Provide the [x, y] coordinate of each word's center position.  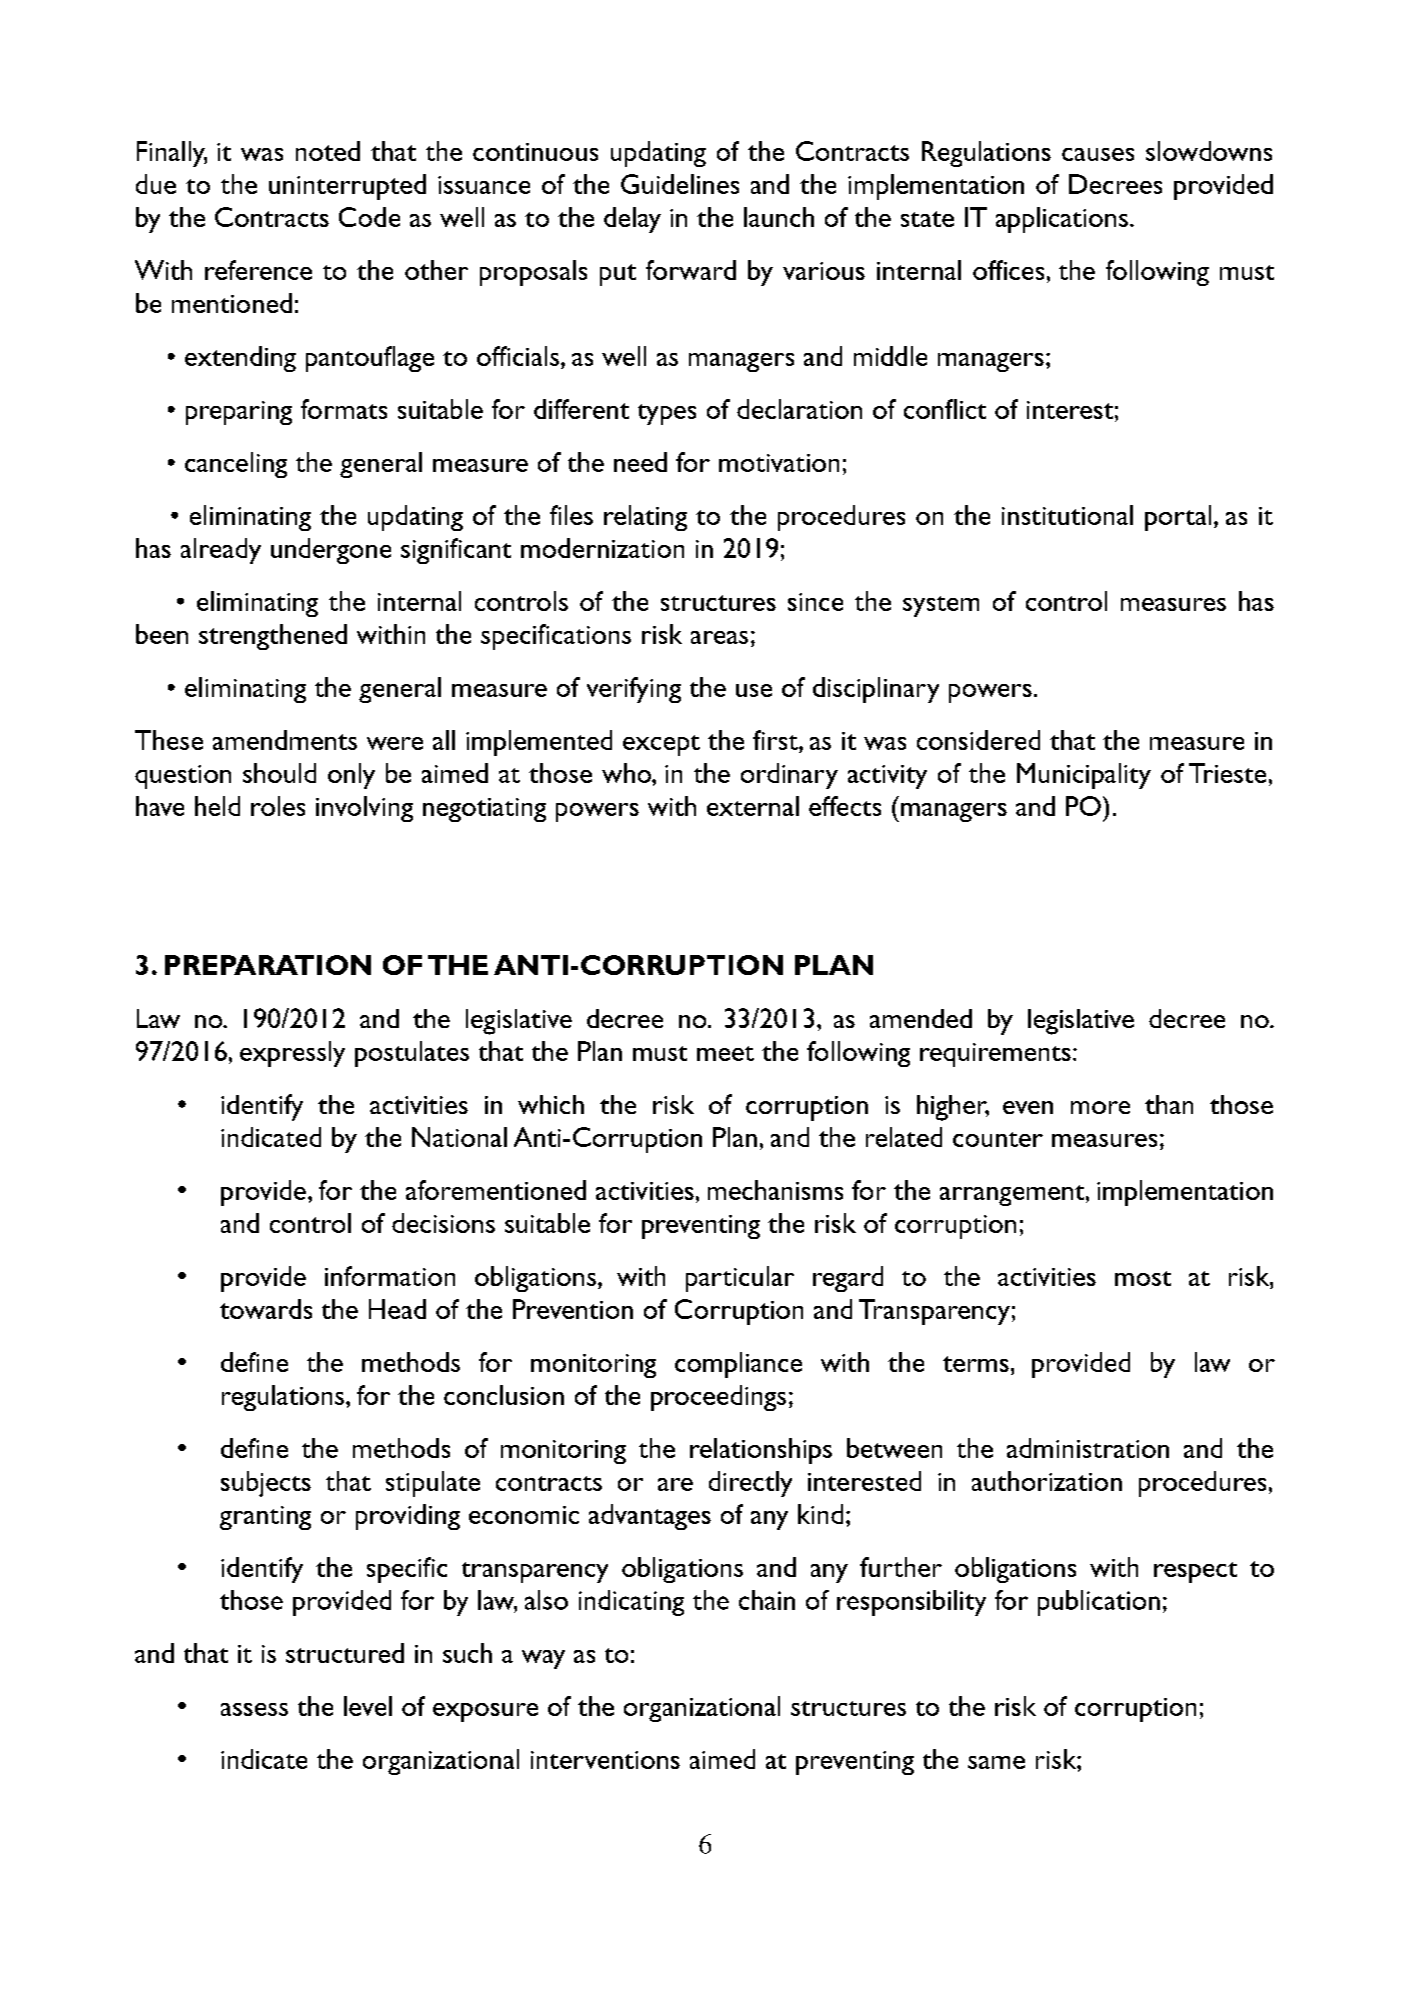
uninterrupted [347, 187]
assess [254, 1709]
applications [1062, 220]
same [996, 1762]
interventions [605, 1760]
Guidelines [680, 184]
